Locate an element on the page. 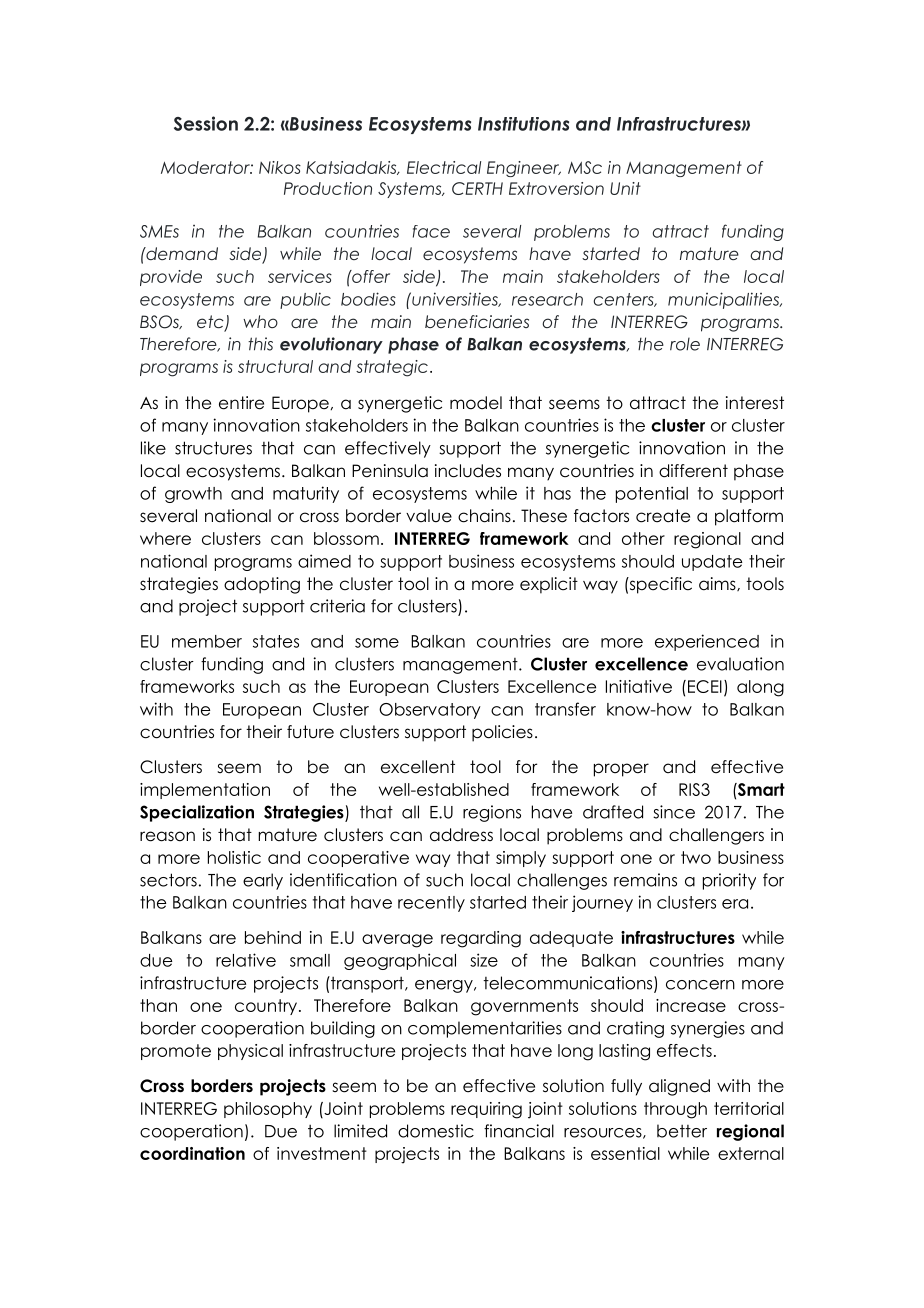 This page has width=924, height=1308. some is located at coordinates (377, 643).
